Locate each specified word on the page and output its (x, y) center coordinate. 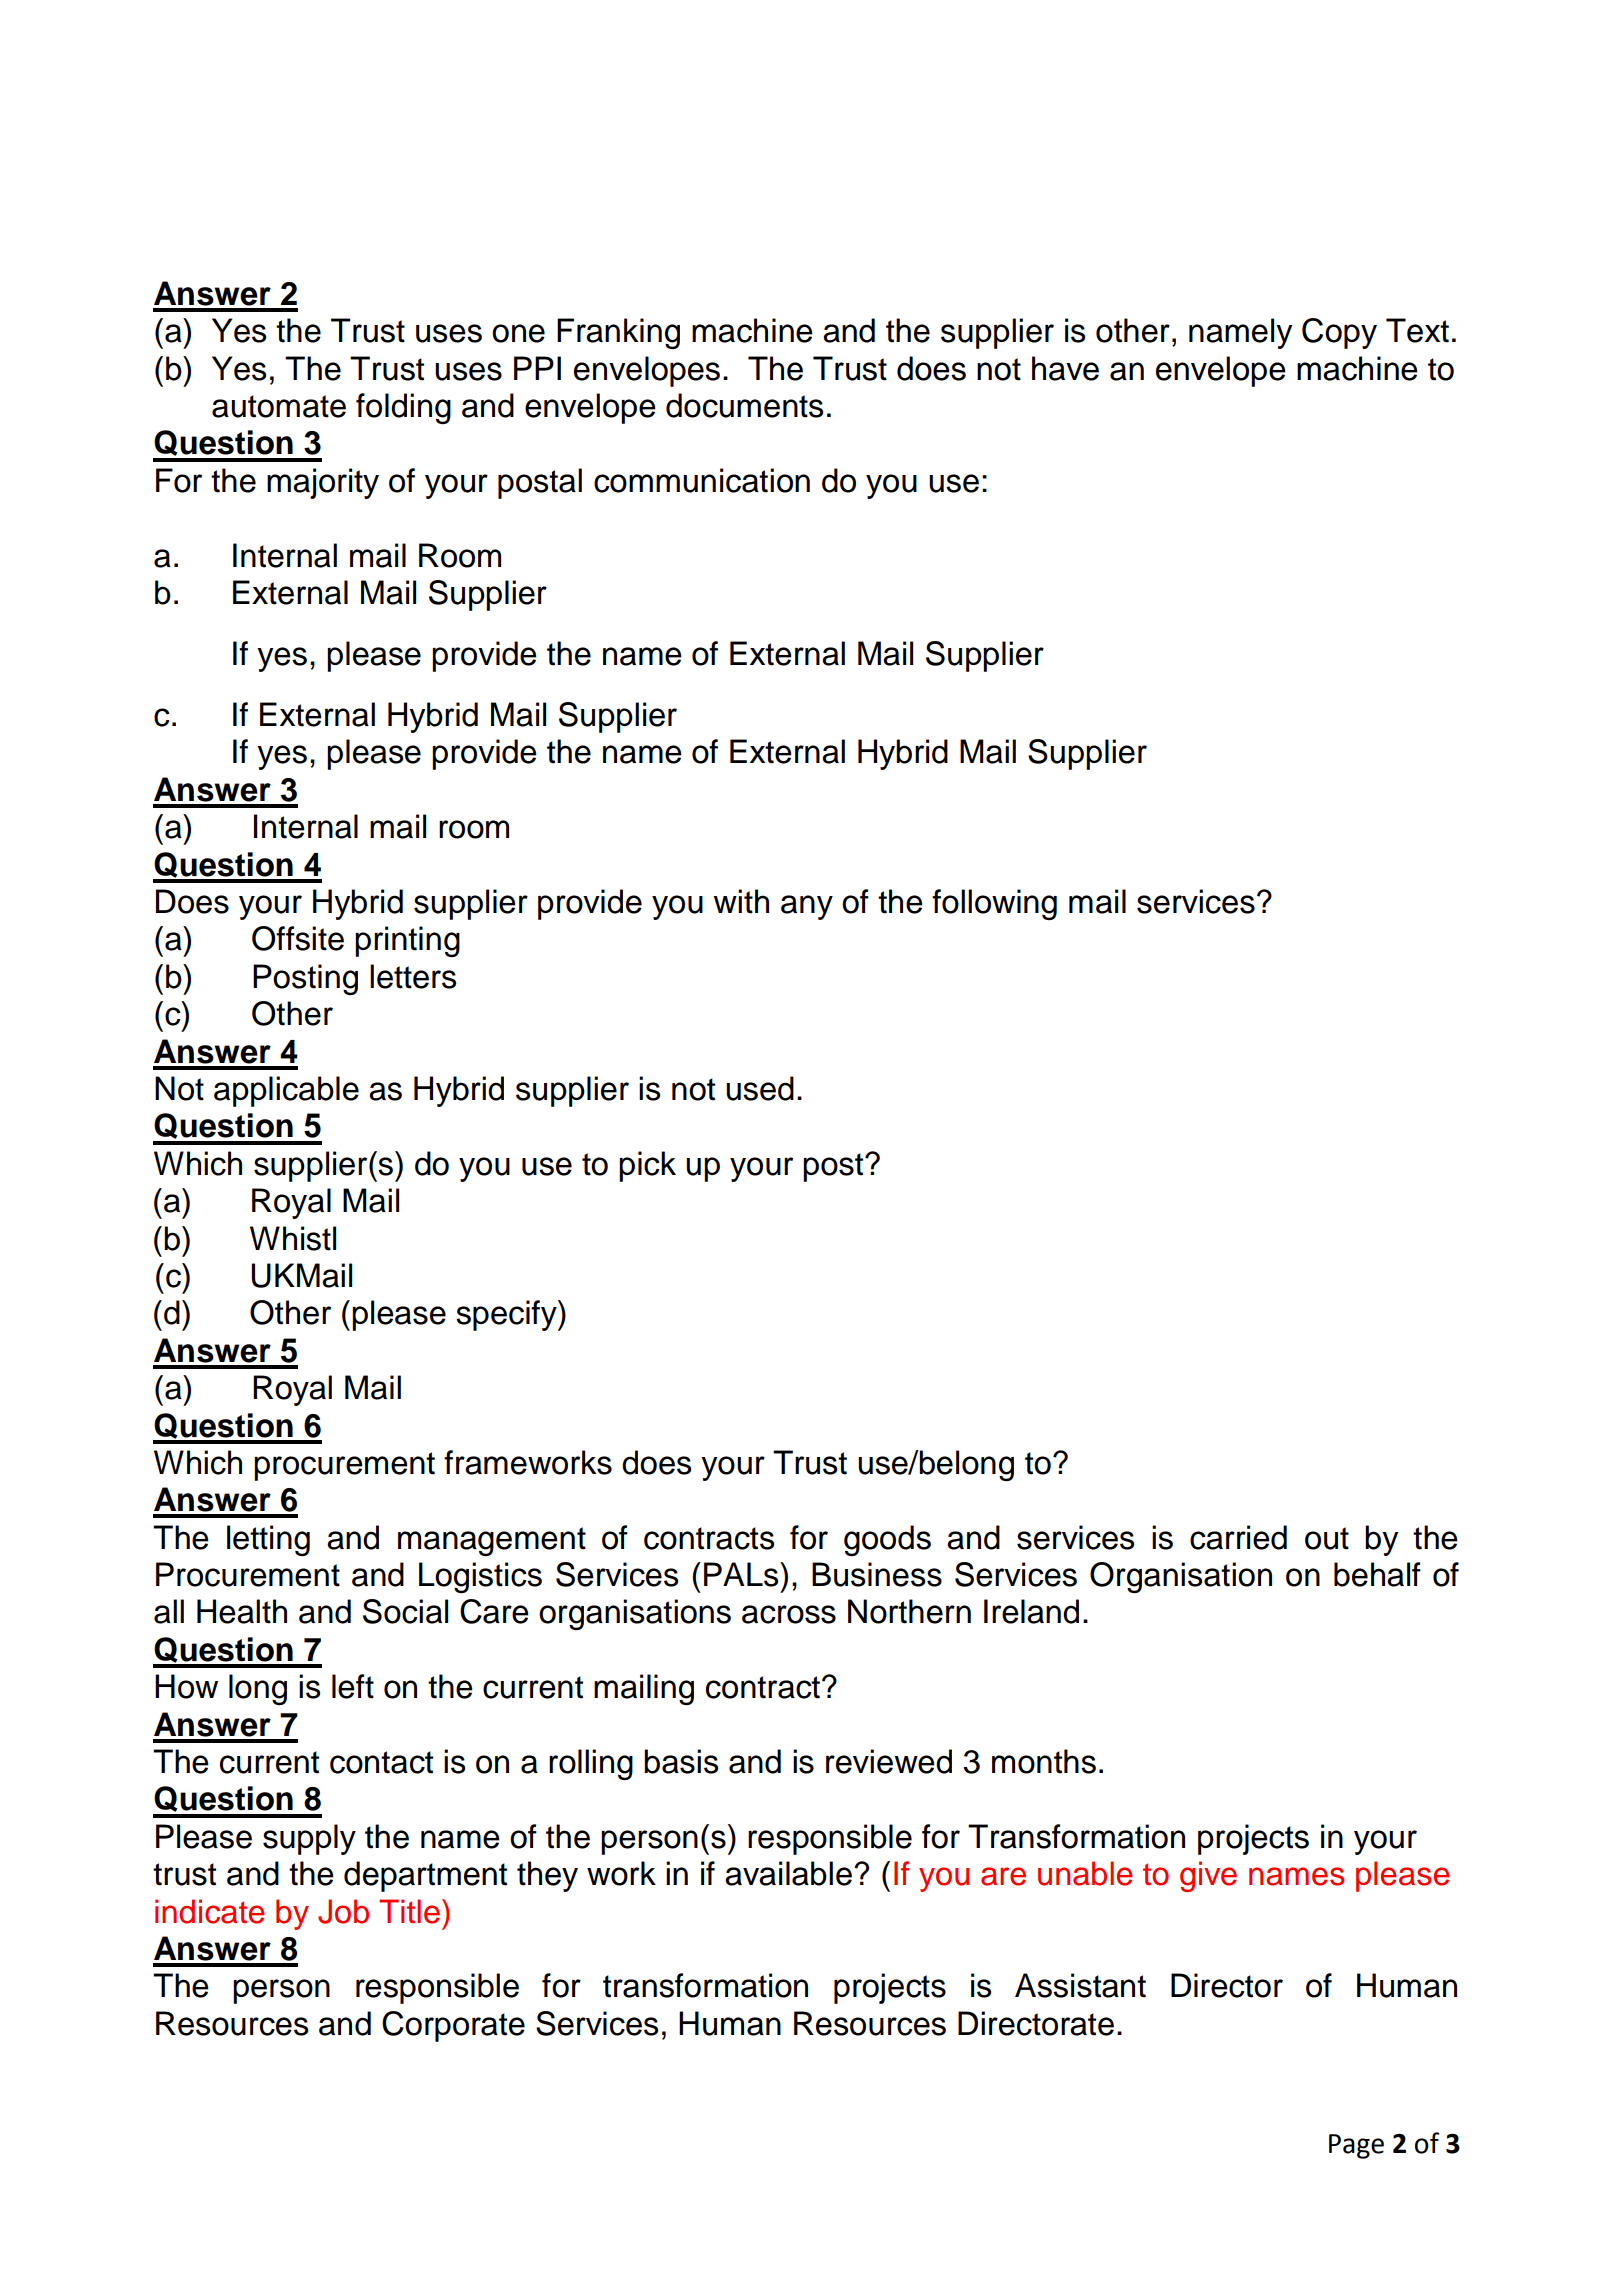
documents (744, 405)
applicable (286, 1091)
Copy (1339, 333)
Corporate (453, 2026)
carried (1238, 1537)
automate (279, 406)
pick (647, 1166)
